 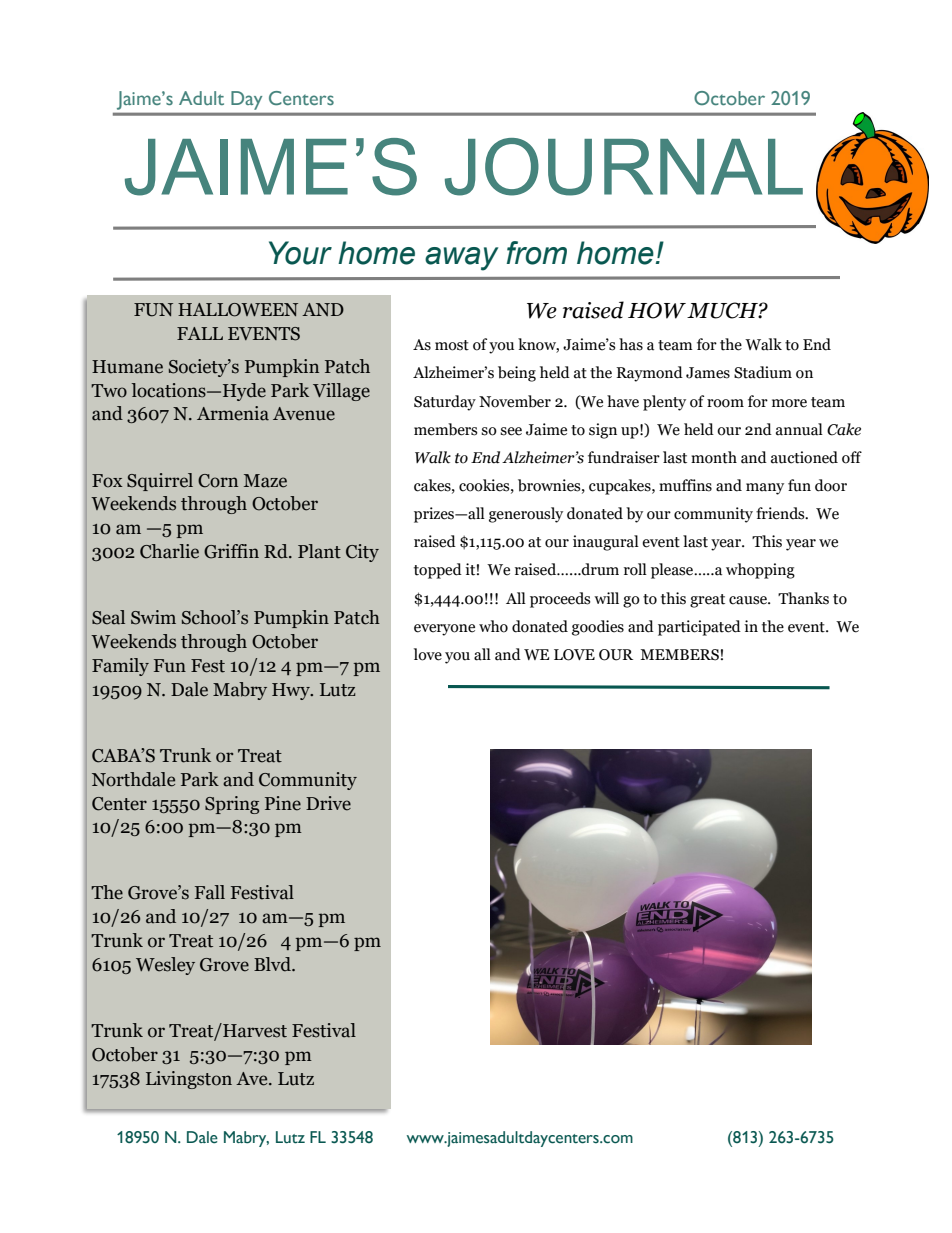 What do you see at coordinates (189, 1080) in the screenshot?
I see `Livingston` at bounding box center [189, 1080].
